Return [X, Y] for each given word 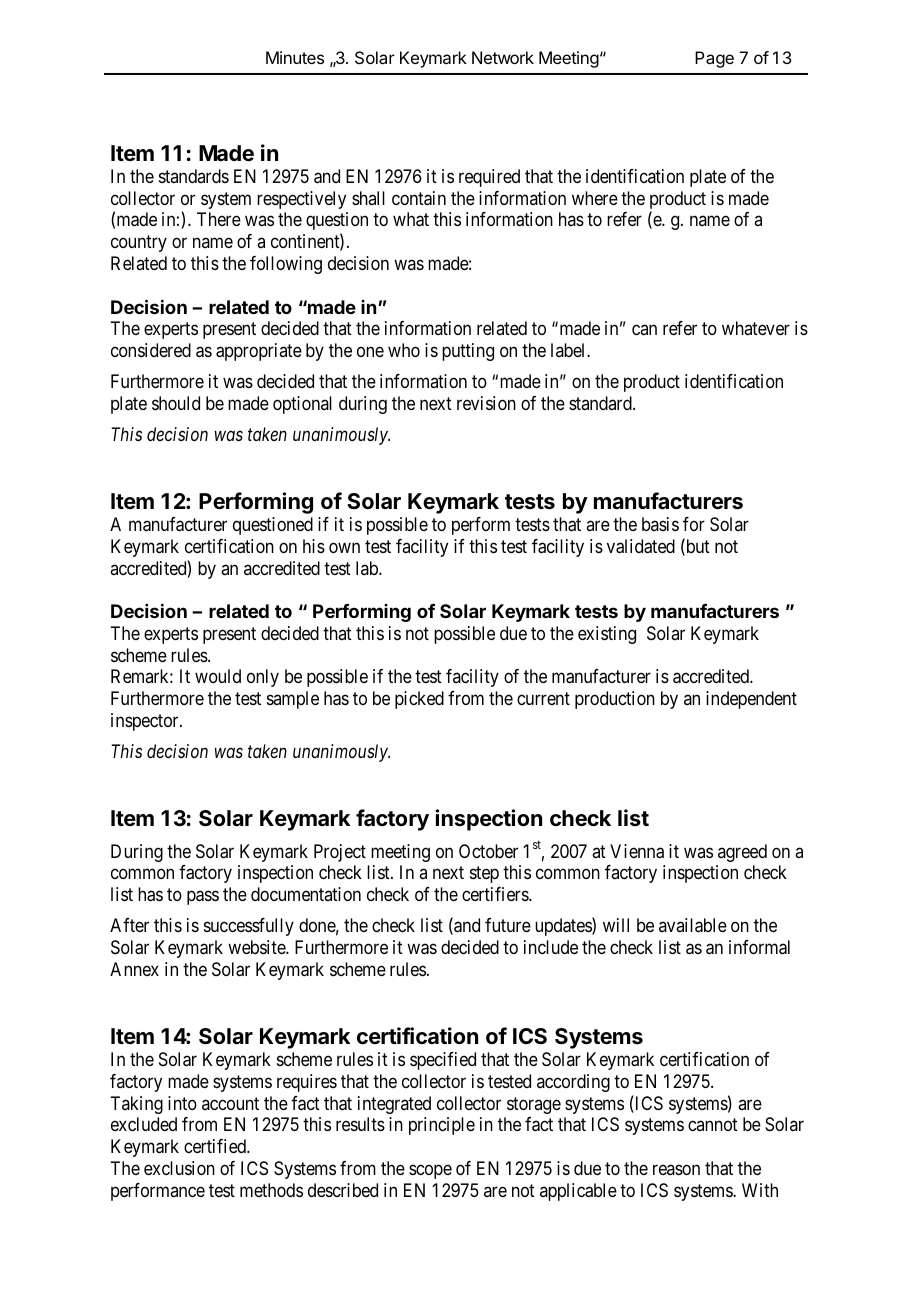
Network [503, 57]
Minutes [295, 57]
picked [419, 700]
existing [607, 635]
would [218, 676]
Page [714, 59]
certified [216, 1146]
